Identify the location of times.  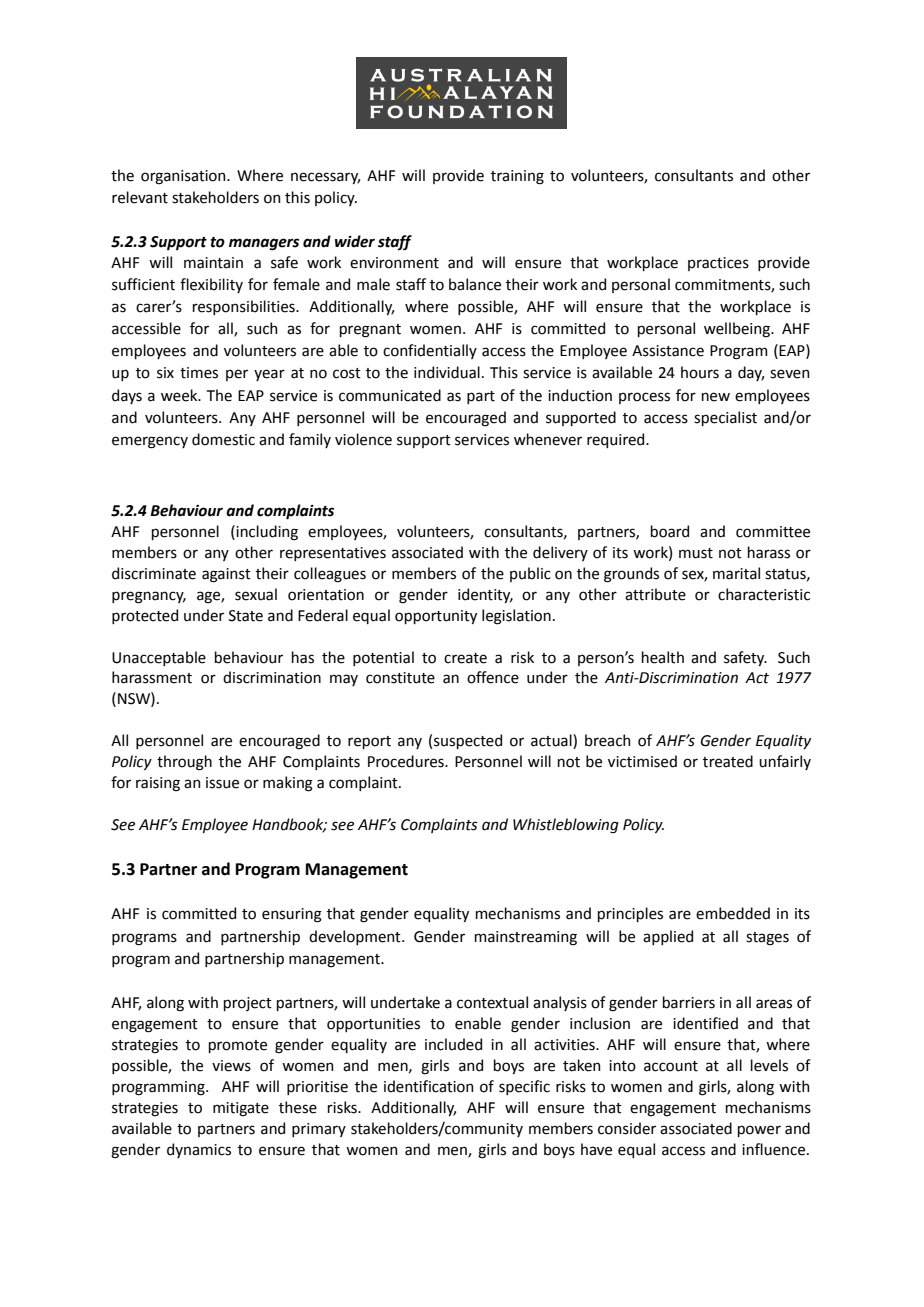
(199, 373).
